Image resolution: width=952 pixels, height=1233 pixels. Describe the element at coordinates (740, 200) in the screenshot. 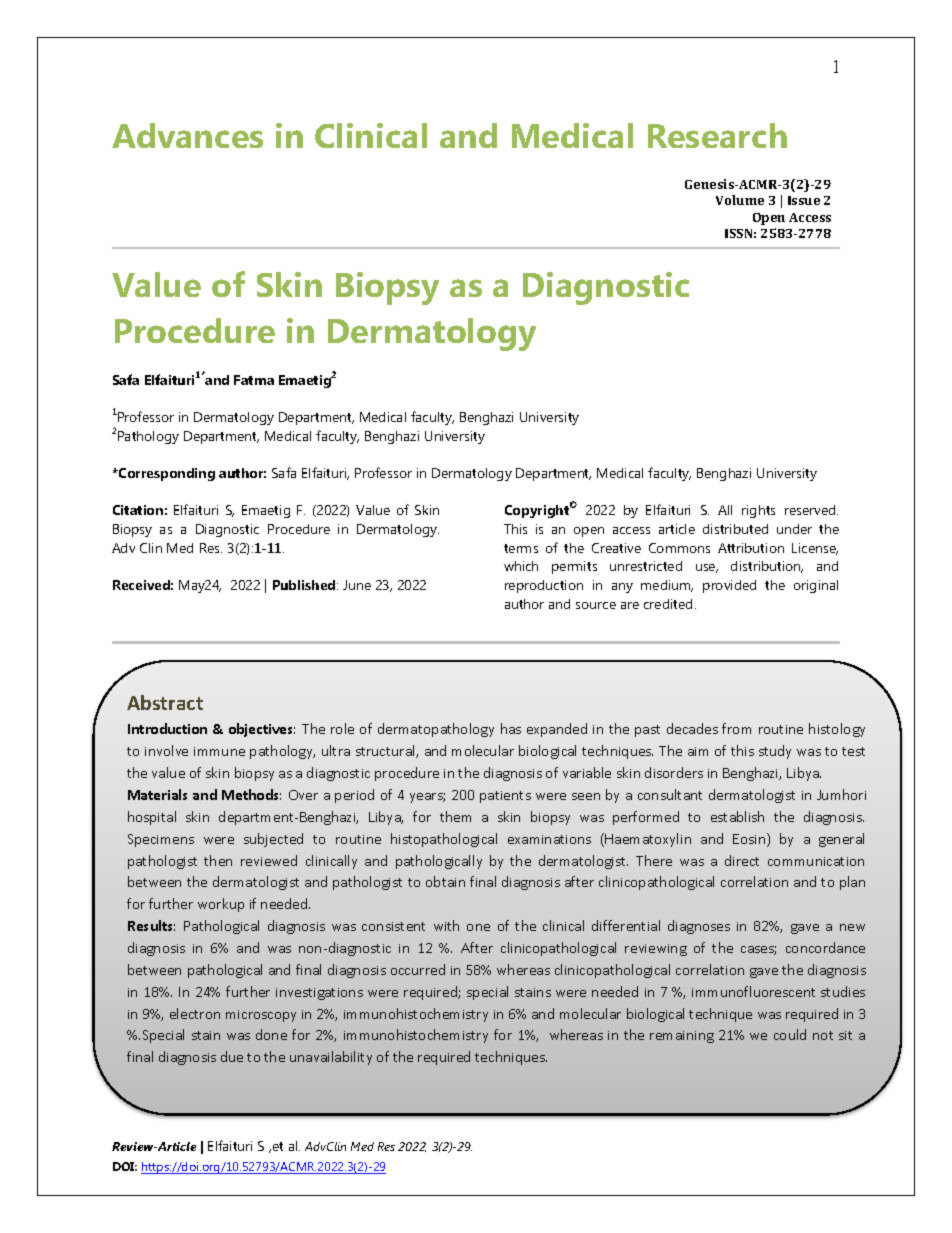

I see `Volume` at that location.
